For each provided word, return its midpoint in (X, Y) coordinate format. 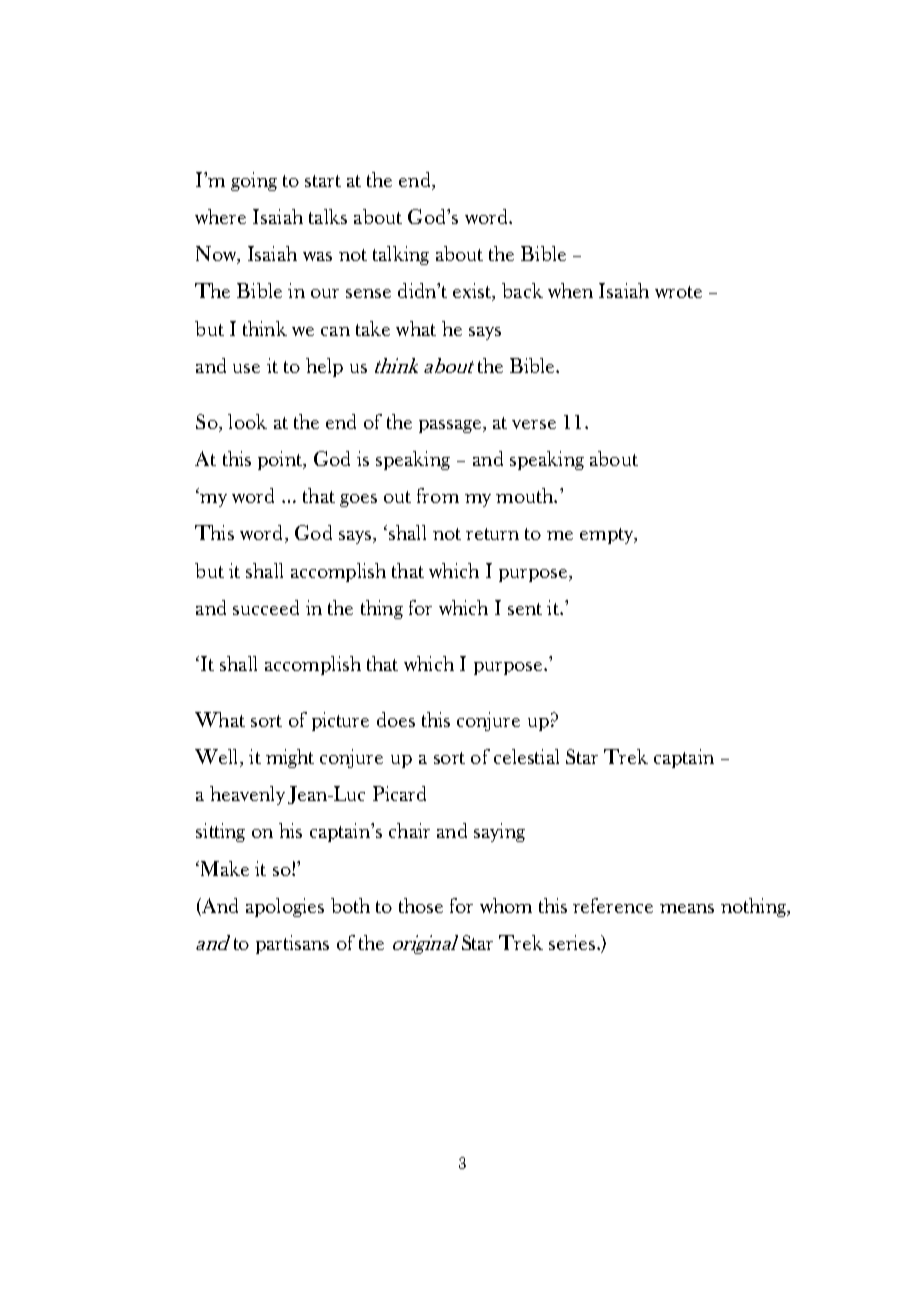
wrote (678, 292)
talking (401, 255)
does (396, 719)
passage (451, 426)
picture (340, 721)
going (254, 181)
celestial (526, 756)
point (281, 460)
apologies (285, 907)
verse (534, 424)
